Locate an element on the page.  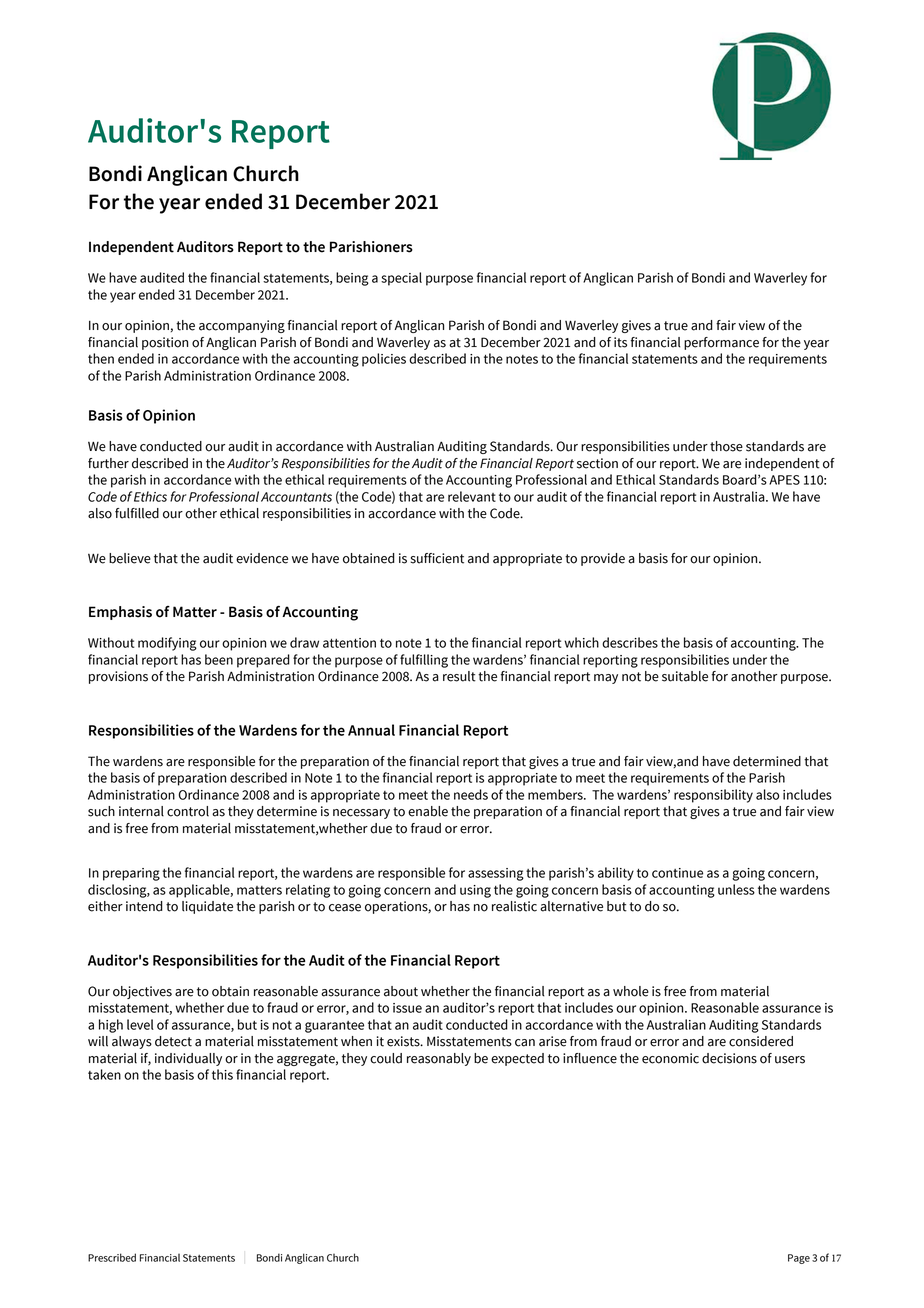
sufficient is located at coordinates (437, 558).
